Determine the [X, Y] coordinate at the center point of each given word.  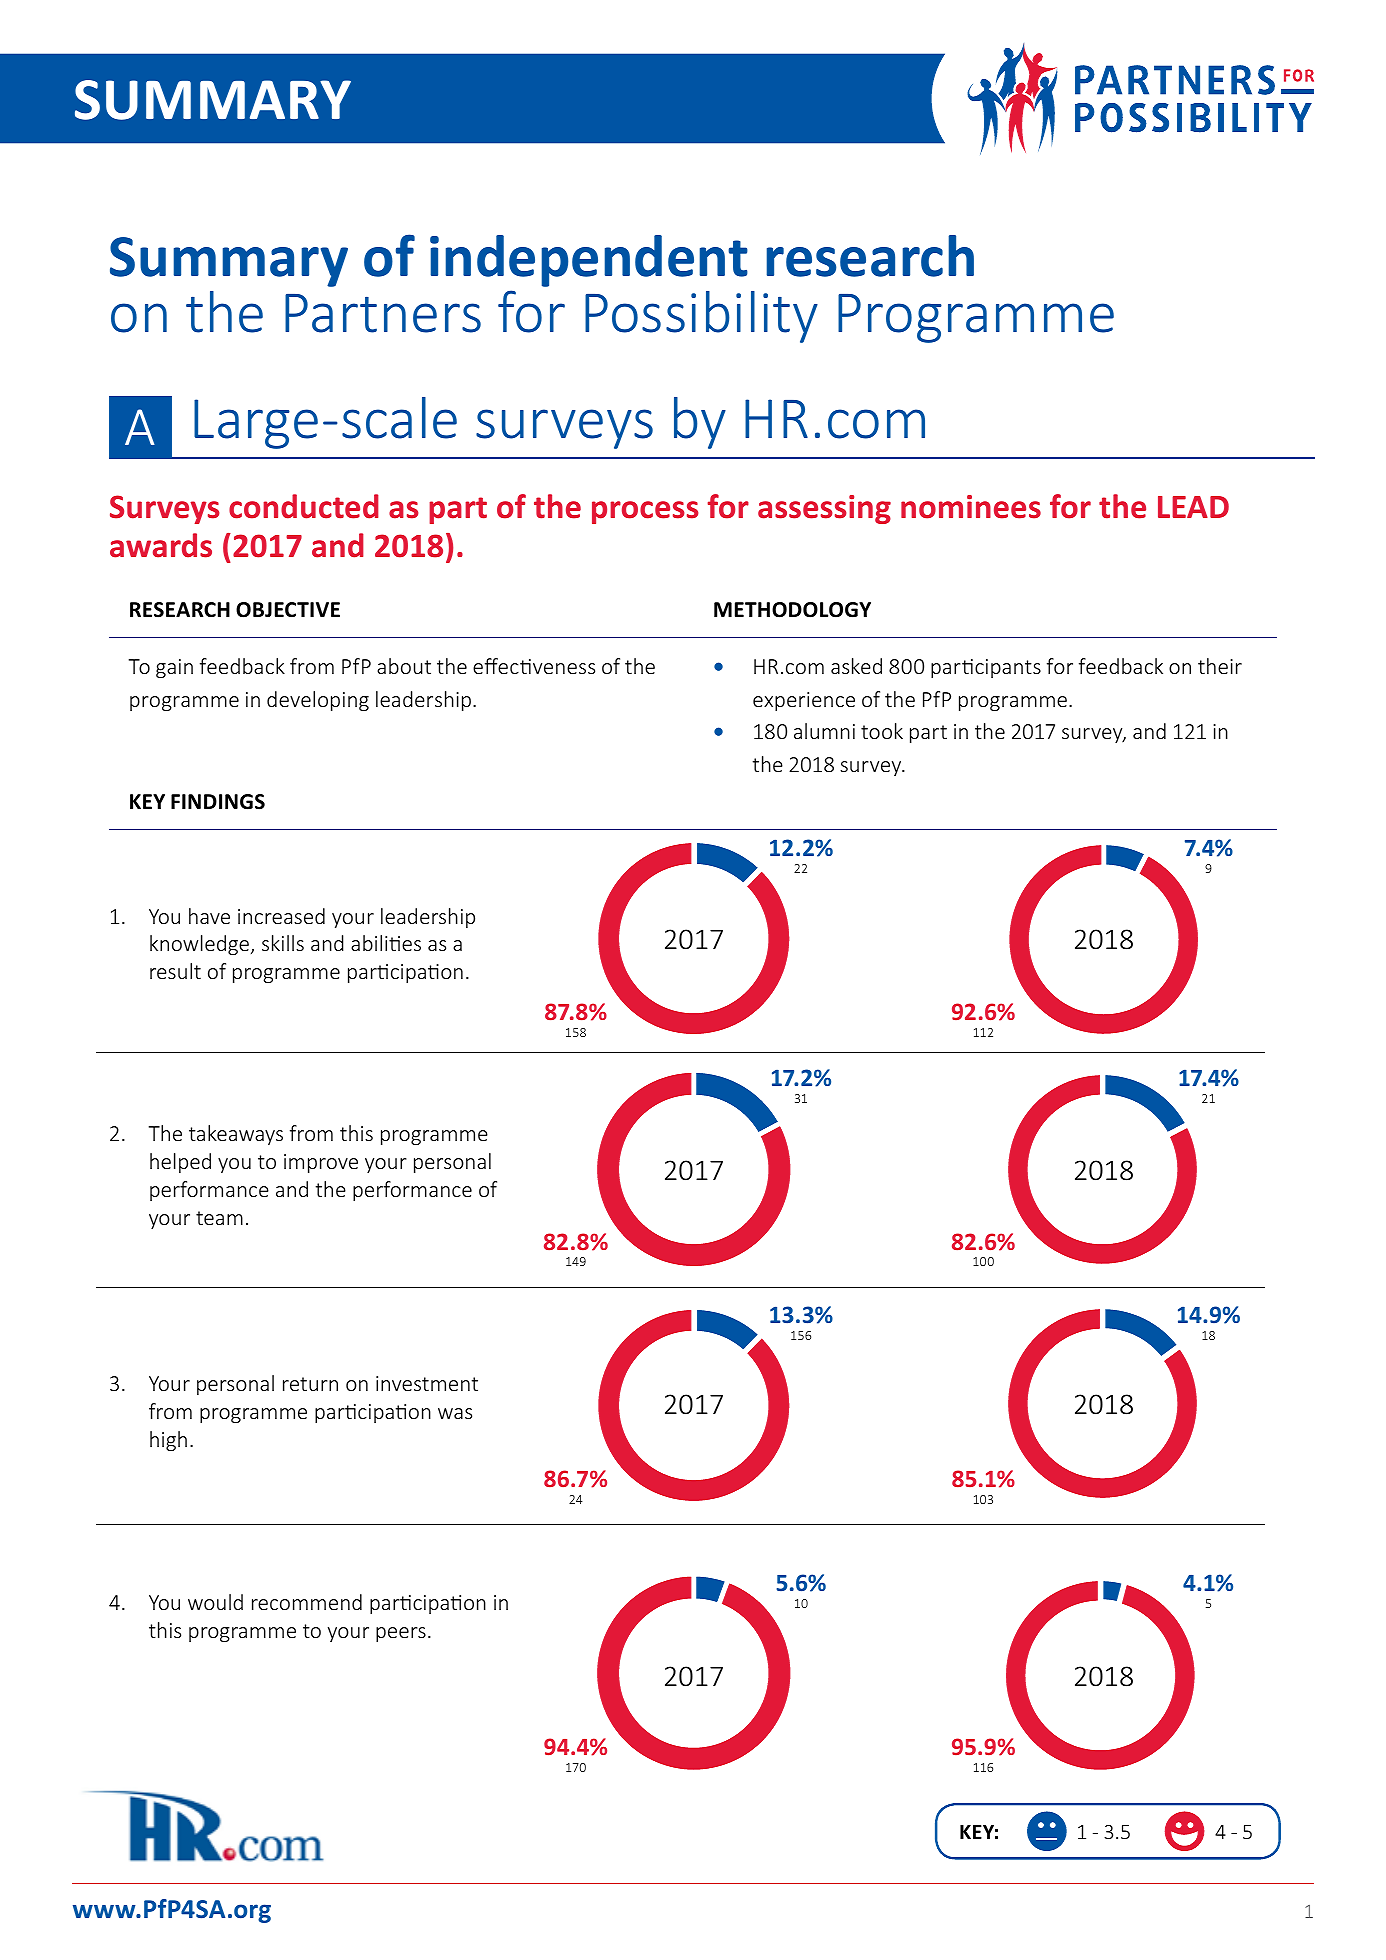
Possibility [701, 317]
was [455, 1413]
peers [401, 1634]
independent [589, 261]
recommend [307, 1602]
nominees [971, 507]
